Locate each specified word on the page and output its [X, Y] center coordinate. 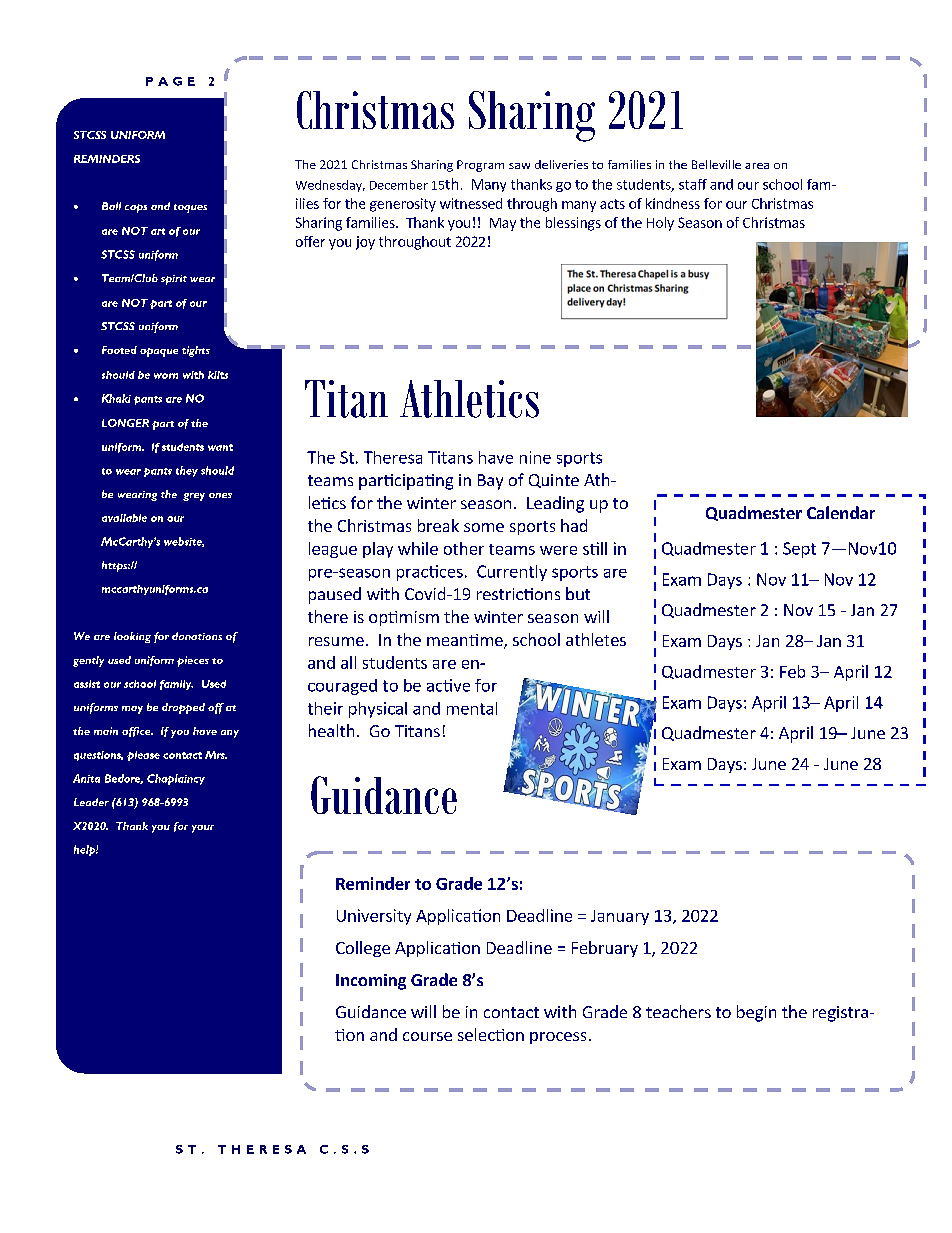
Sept [799, 550]
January [620, 917]
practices [430, 573]
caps [136, 208]
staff [693, 184]
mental [472, 708]
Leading [555, 504]
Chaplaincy [176, 779]
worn [166, 376]
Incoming [371, 982]
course [427, 1036]
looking [132, 637]
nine [535, 457]
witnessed [471, 203]
